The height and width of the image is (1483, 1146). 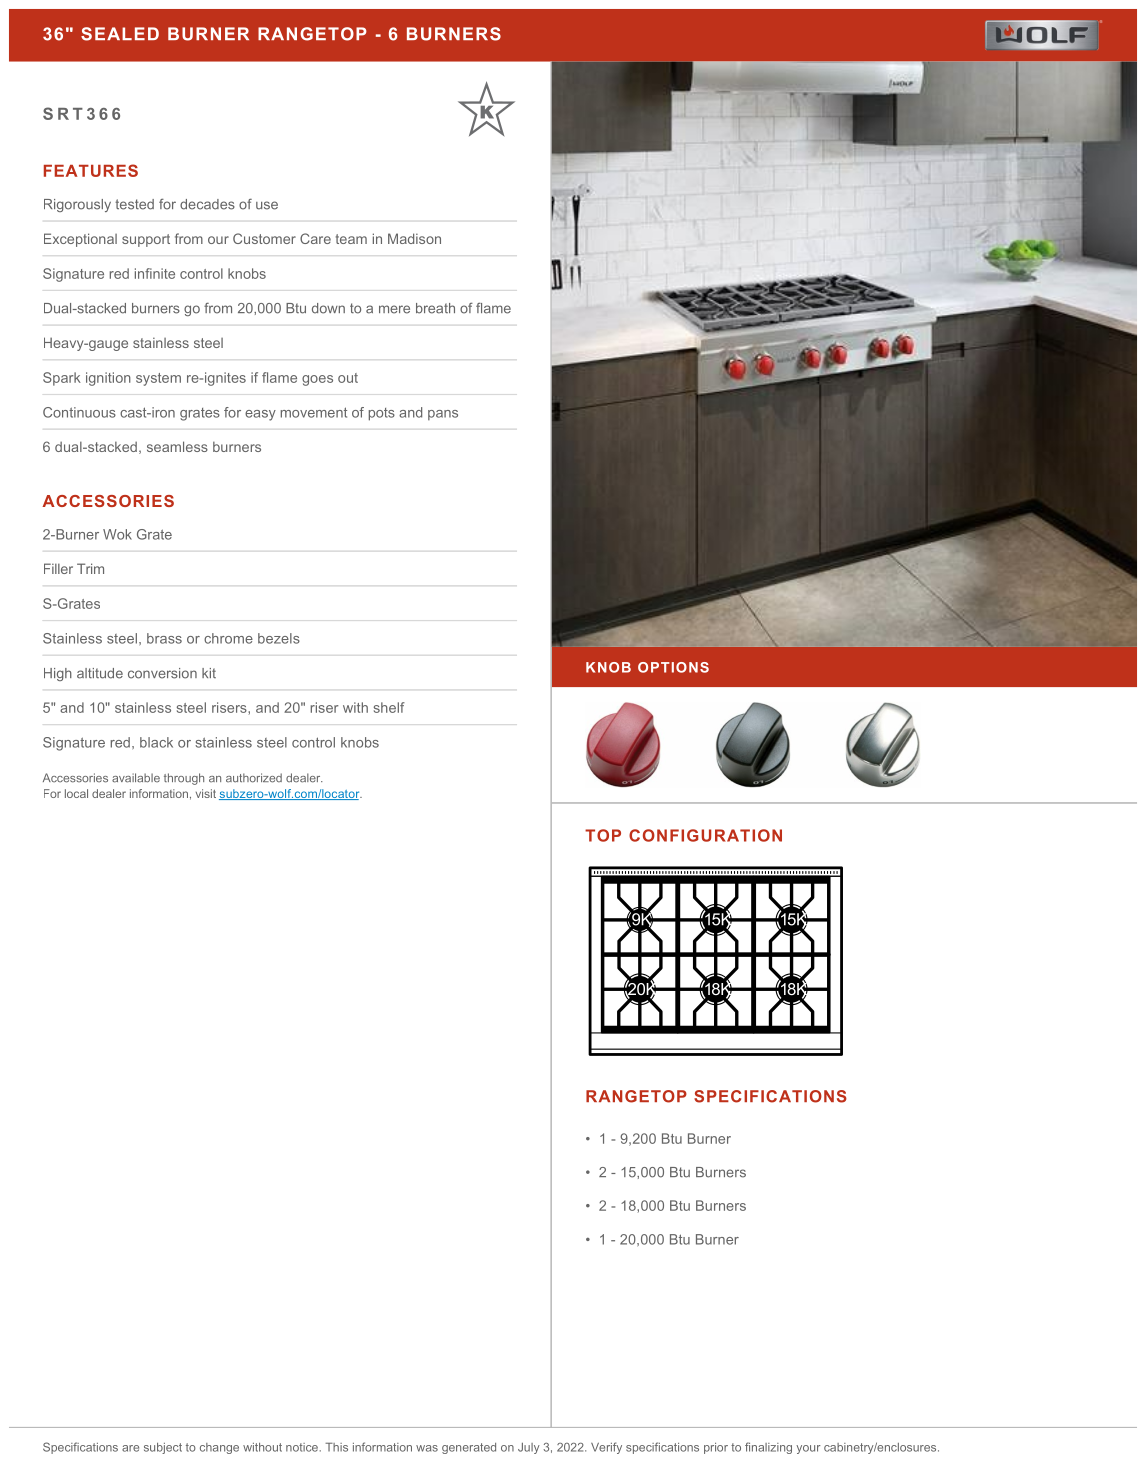 What do you see at coordinates (705, 835) in the image?
I see `CONFIGURATION` at bounding box center [705, 835].
